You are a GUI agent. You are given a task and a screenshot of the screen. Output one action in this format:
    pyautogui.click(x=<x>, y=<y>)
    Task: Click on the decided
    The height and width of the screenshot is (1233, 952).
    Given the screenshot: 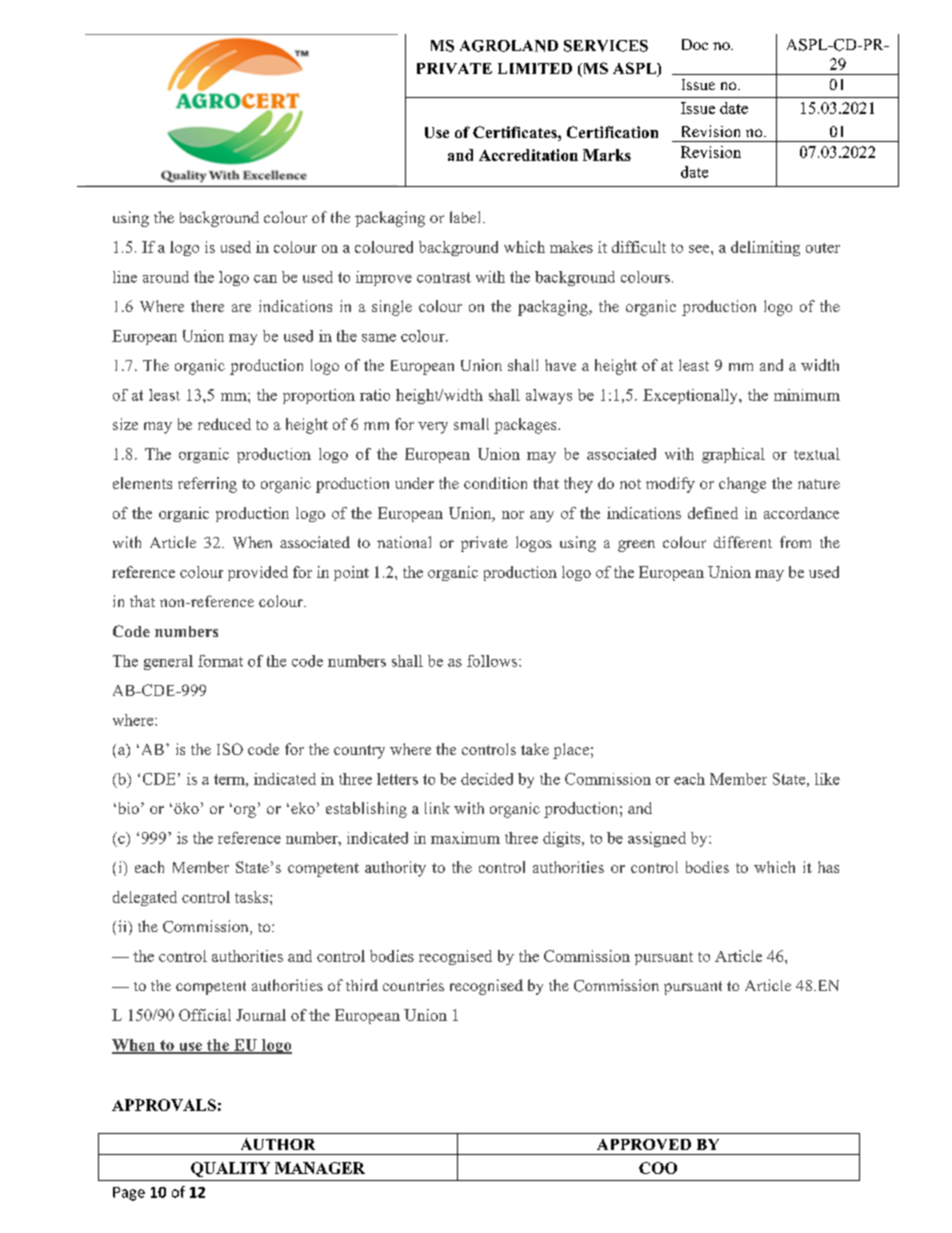 What is the action you would take?
    pyautogui.click(x=487, y=779)
